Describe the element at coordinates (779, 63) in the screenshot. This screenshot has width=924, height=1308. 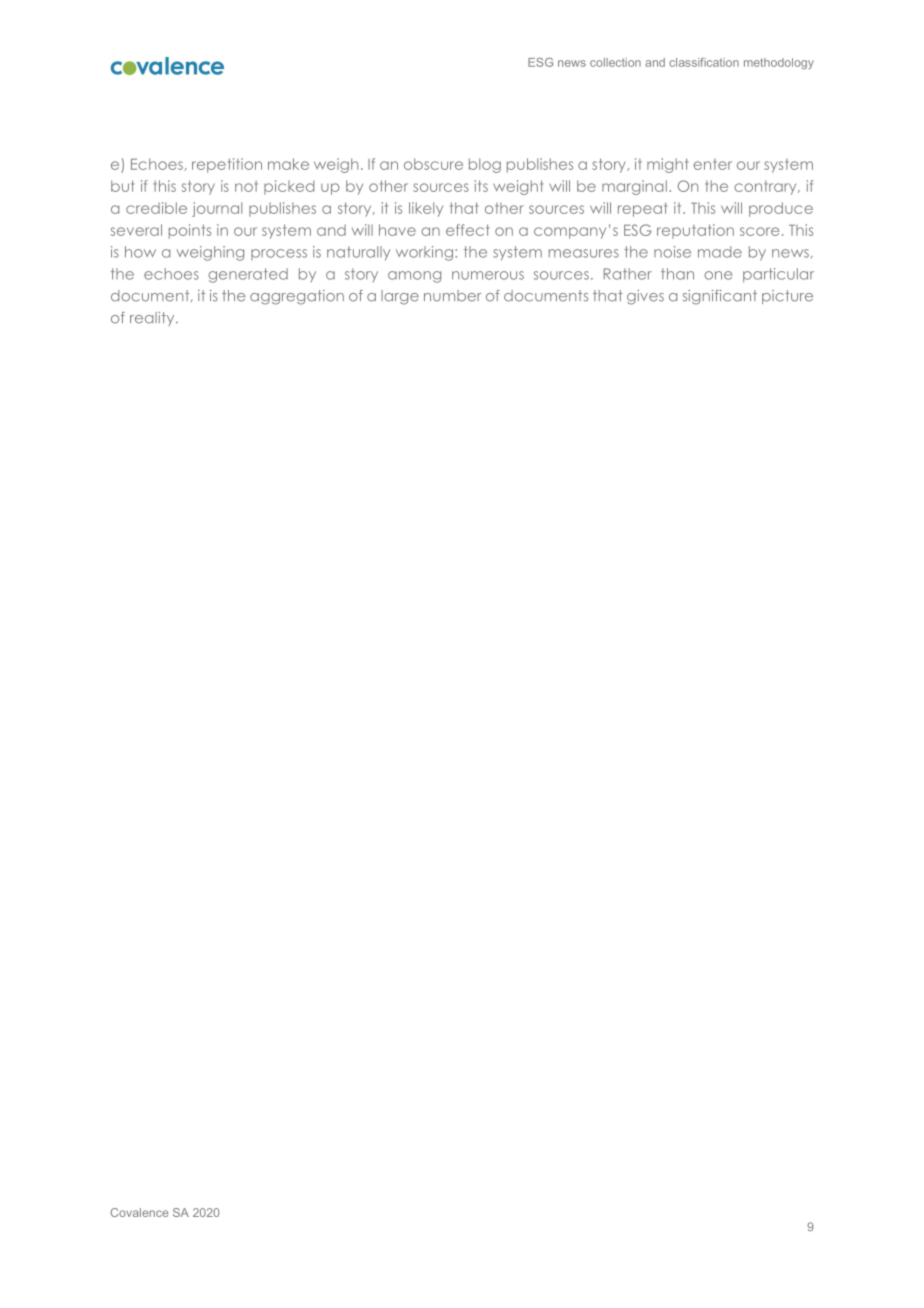
I see `methodology` at that location.
